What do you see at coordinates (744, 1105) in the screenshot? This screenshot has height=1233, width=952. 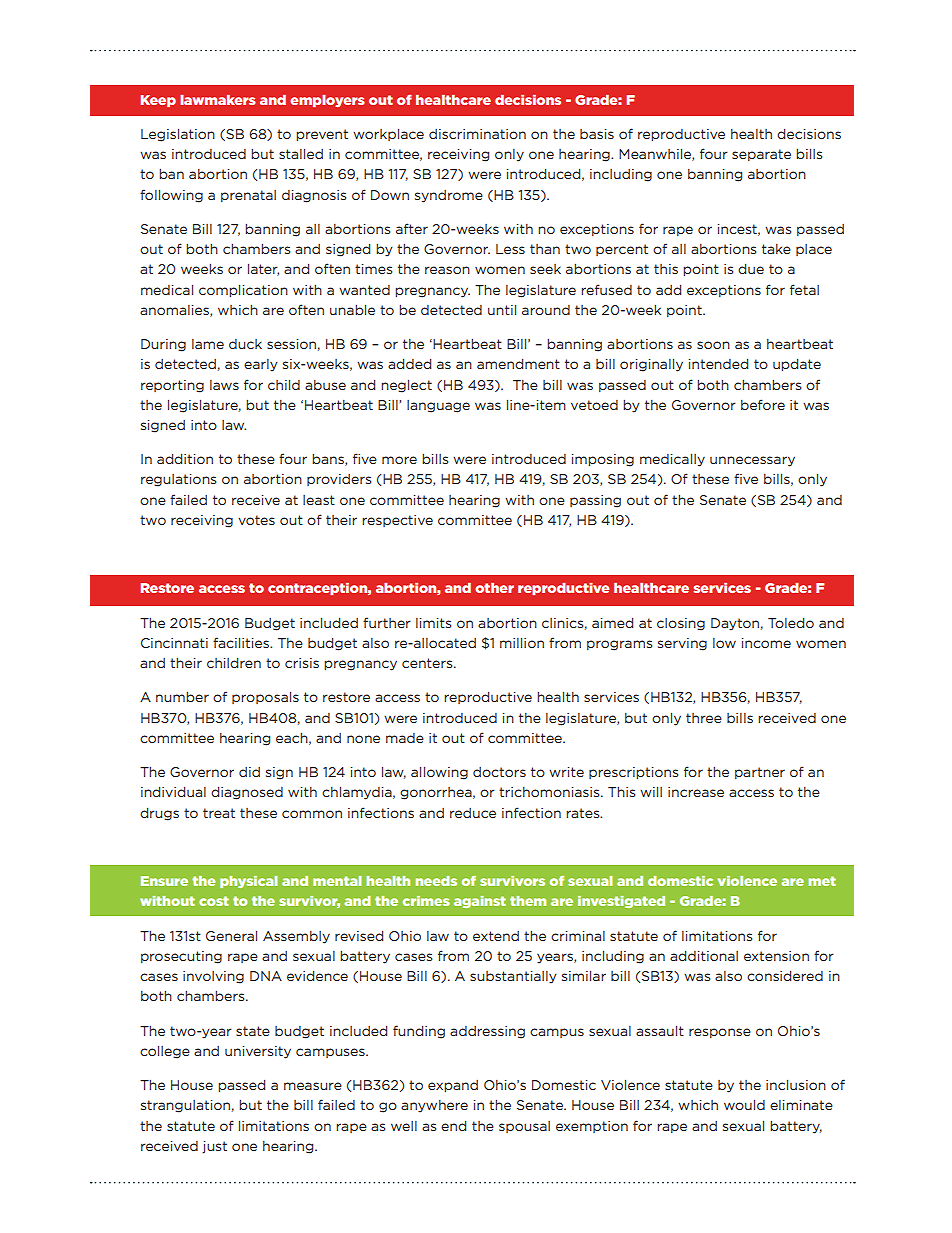 I see `would` at bounding box center [744, 1105].
